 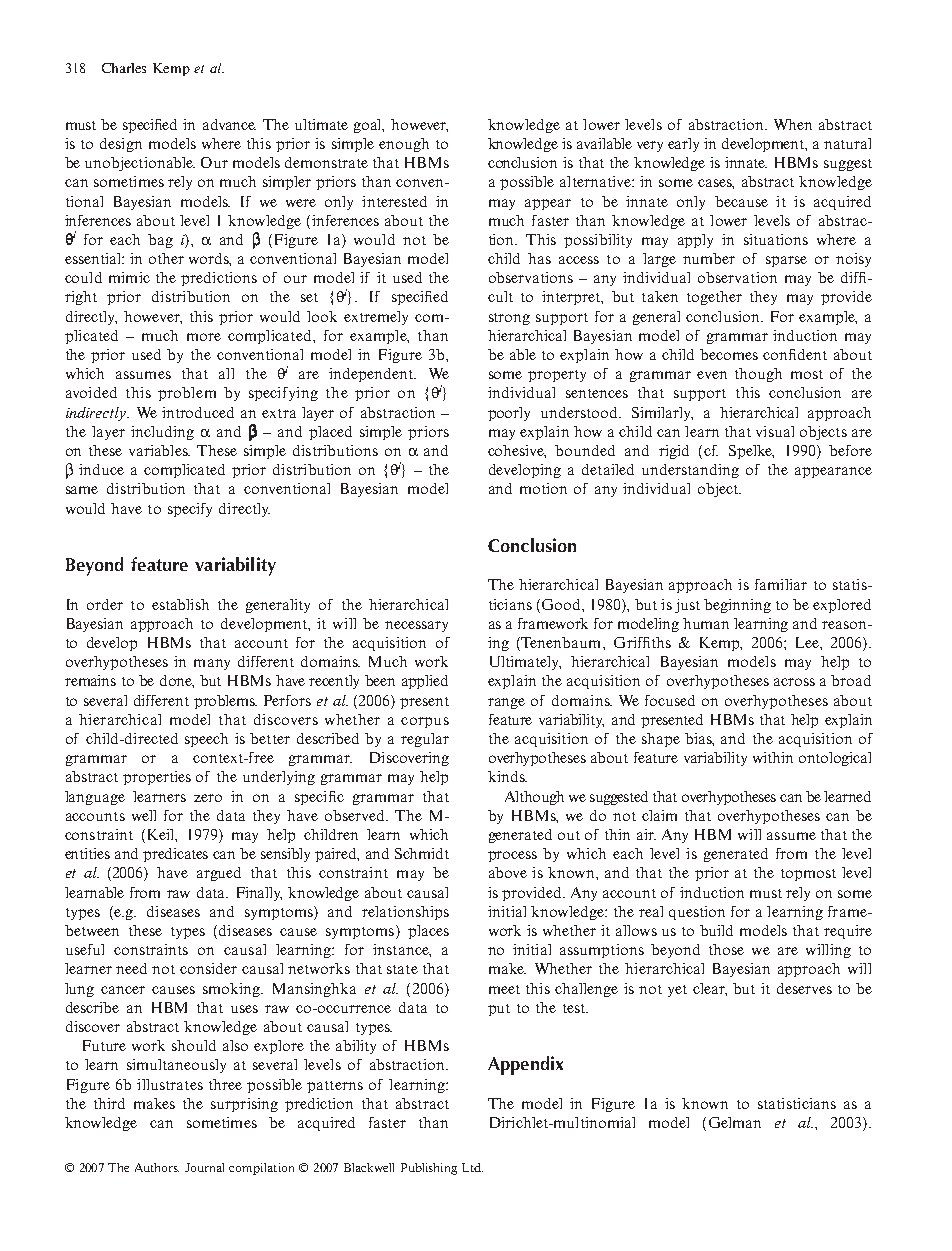 I want to click on visual, so click(x=775, y=431).
